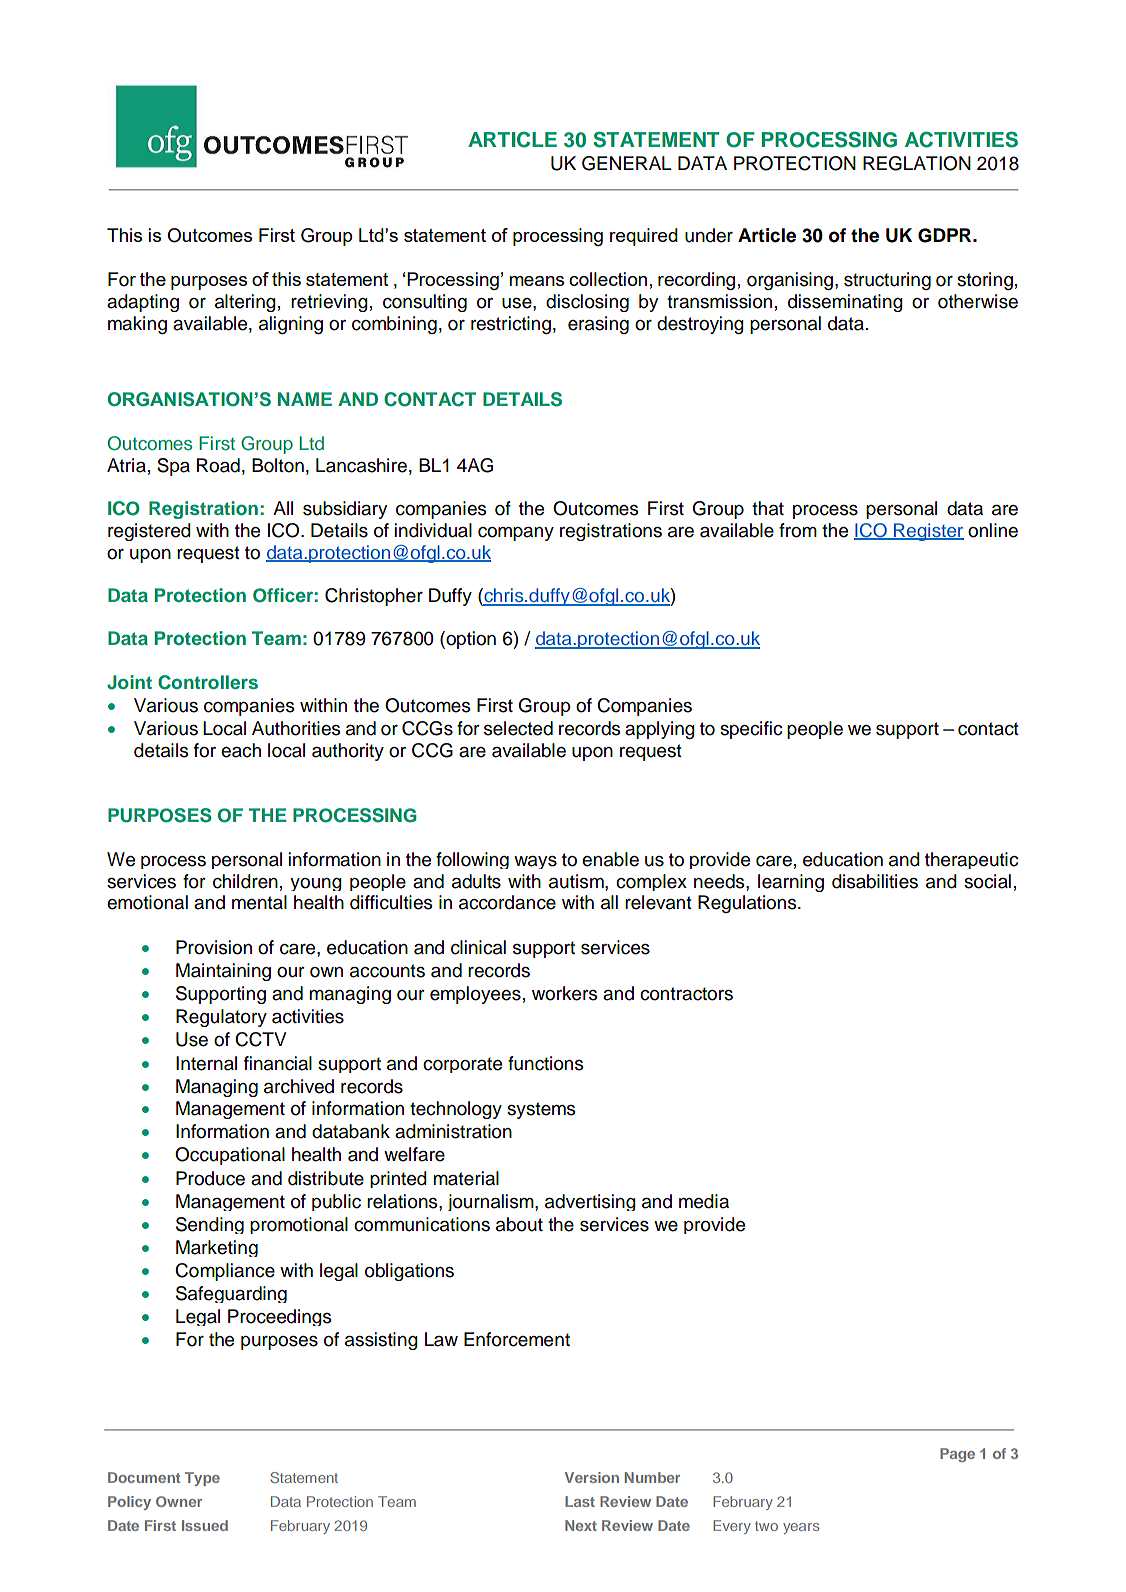 This screenshot has height=1592, width=1126. Describe the element at coordinates (590, 1202) in the screenshot. I see `advertising` at that location.
